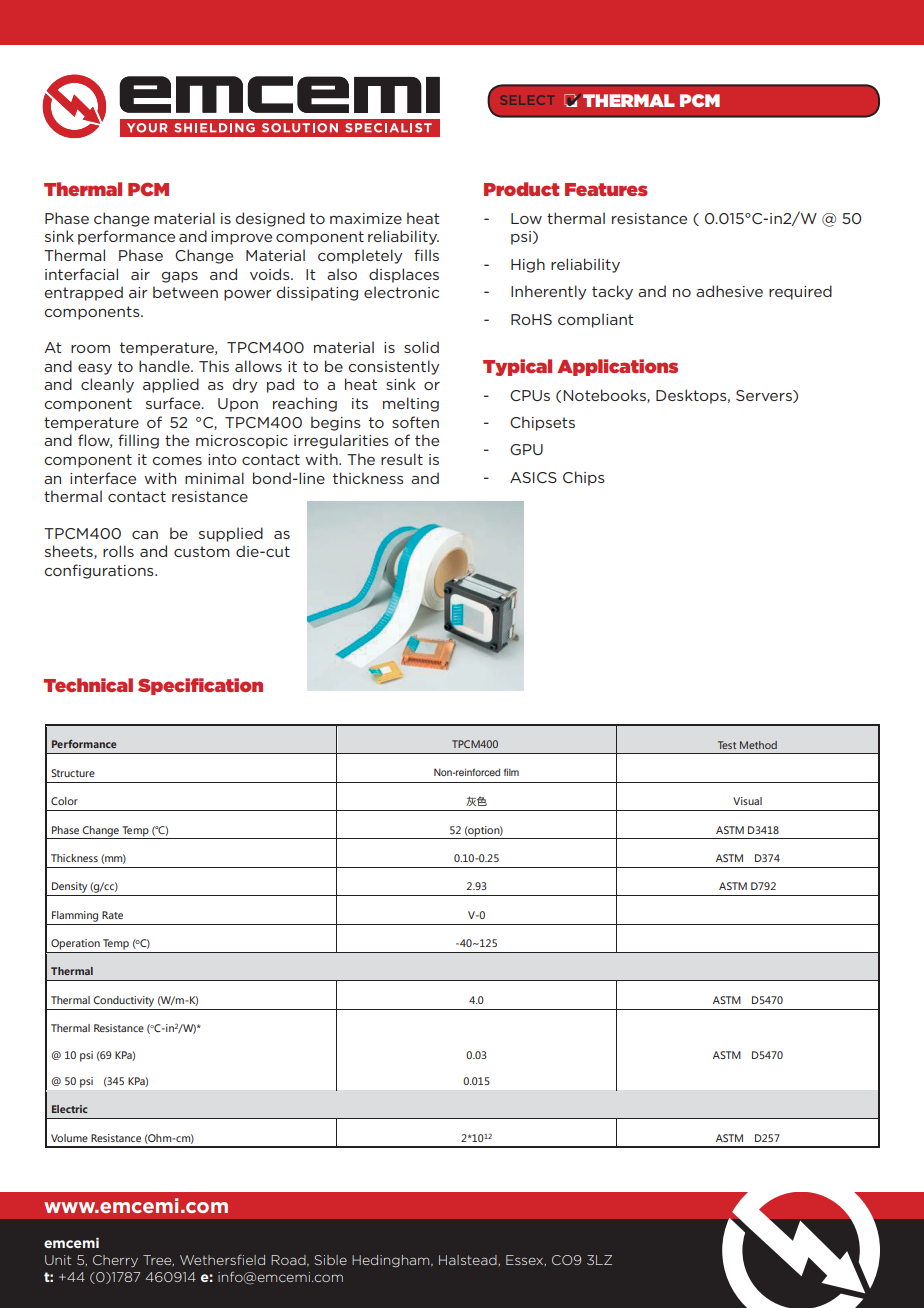 This page has width=924, height=1308. What do you see at coordinates (69, 887) in the page?
I see `Density` at bounding box center [69, 887].
